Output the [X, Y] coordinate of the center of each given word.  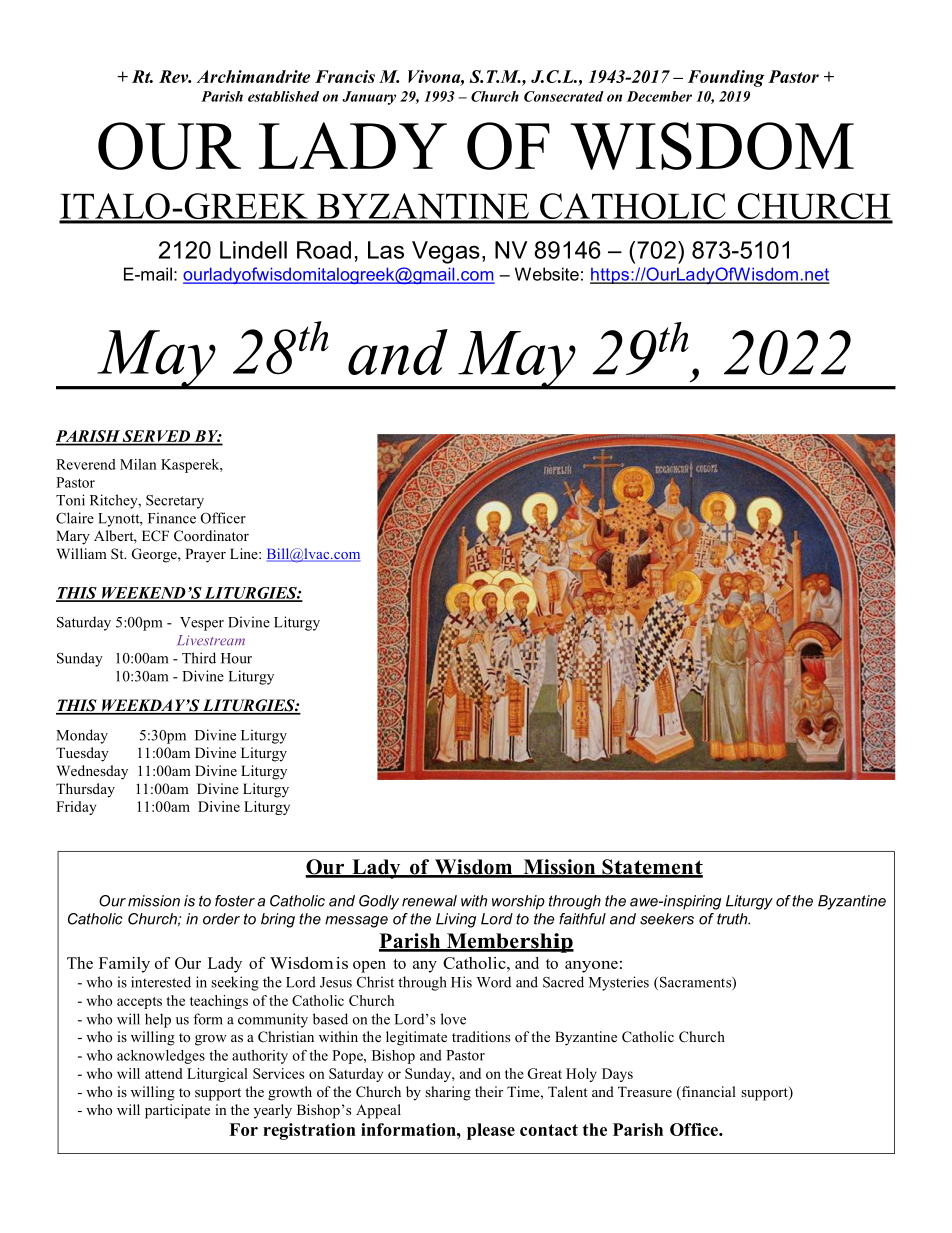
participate [177, 1111]
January [369, 98]
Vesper [202, 624]
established [283, 96]
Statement [651, 868]
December [659, 96]
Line [245, 553]
